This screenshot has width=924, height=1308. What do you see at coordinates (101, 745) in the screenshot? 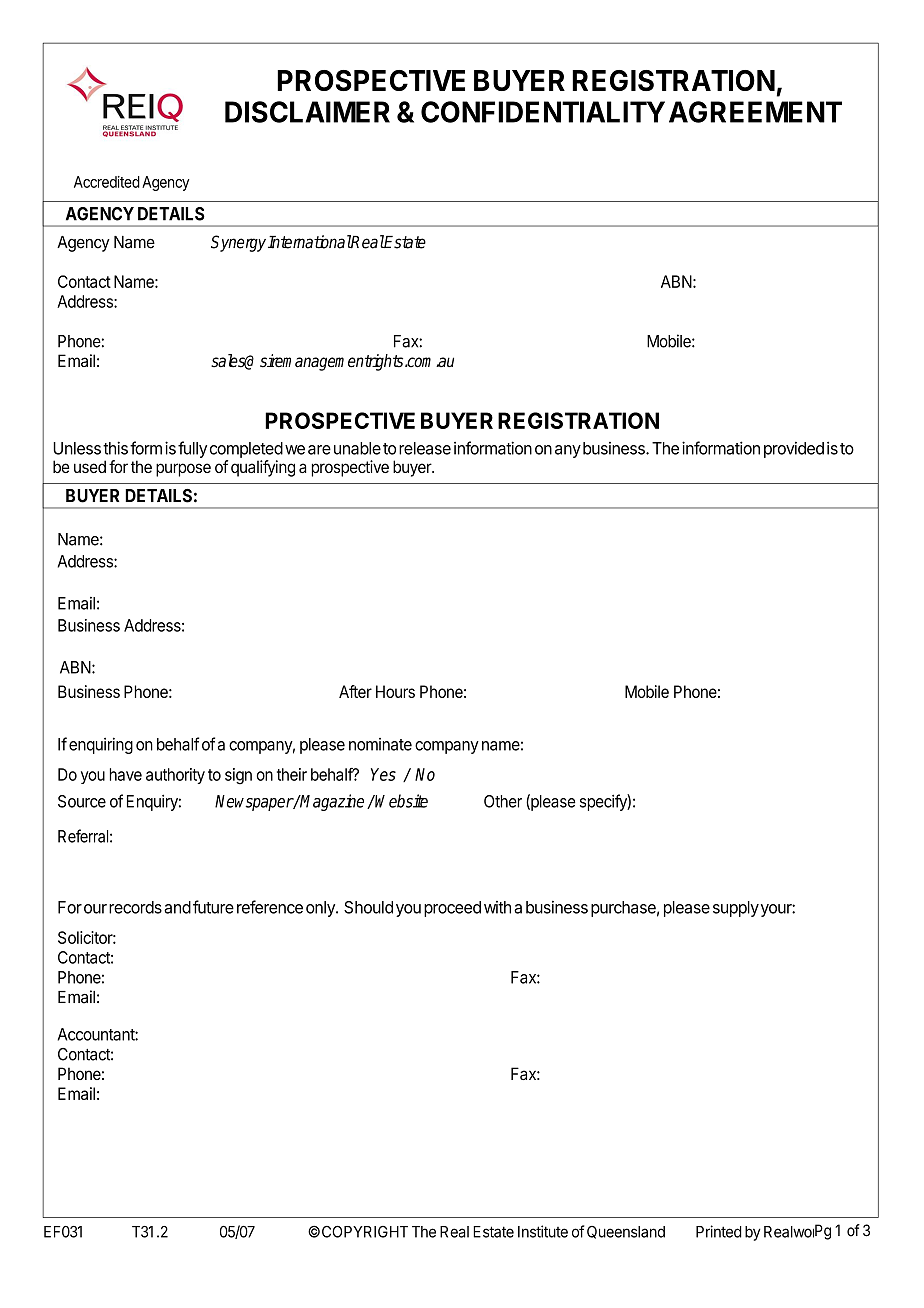
I see `enquiring` at bounding box center [101, 745].
